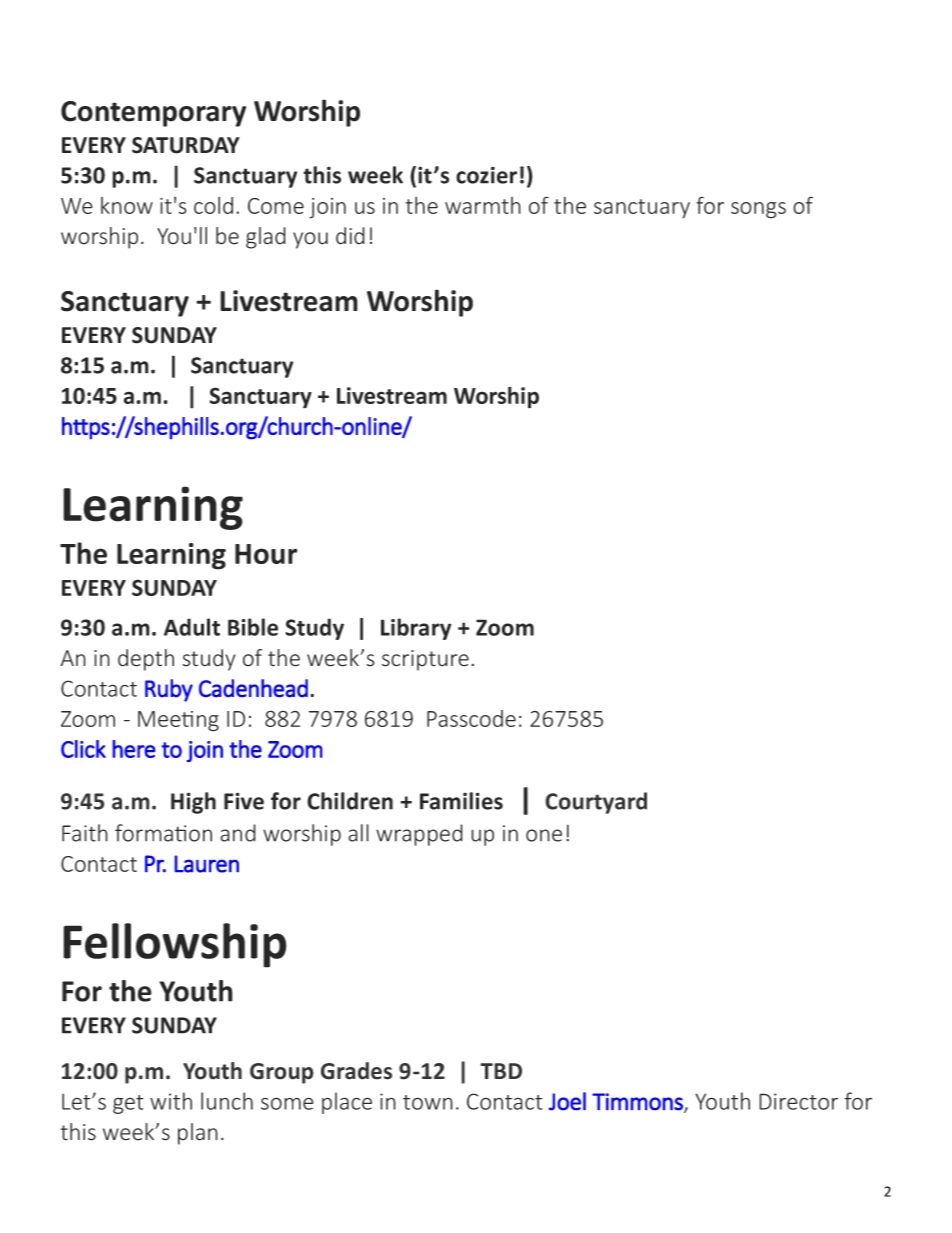  I want to click on cozier, so click(486, 175).
